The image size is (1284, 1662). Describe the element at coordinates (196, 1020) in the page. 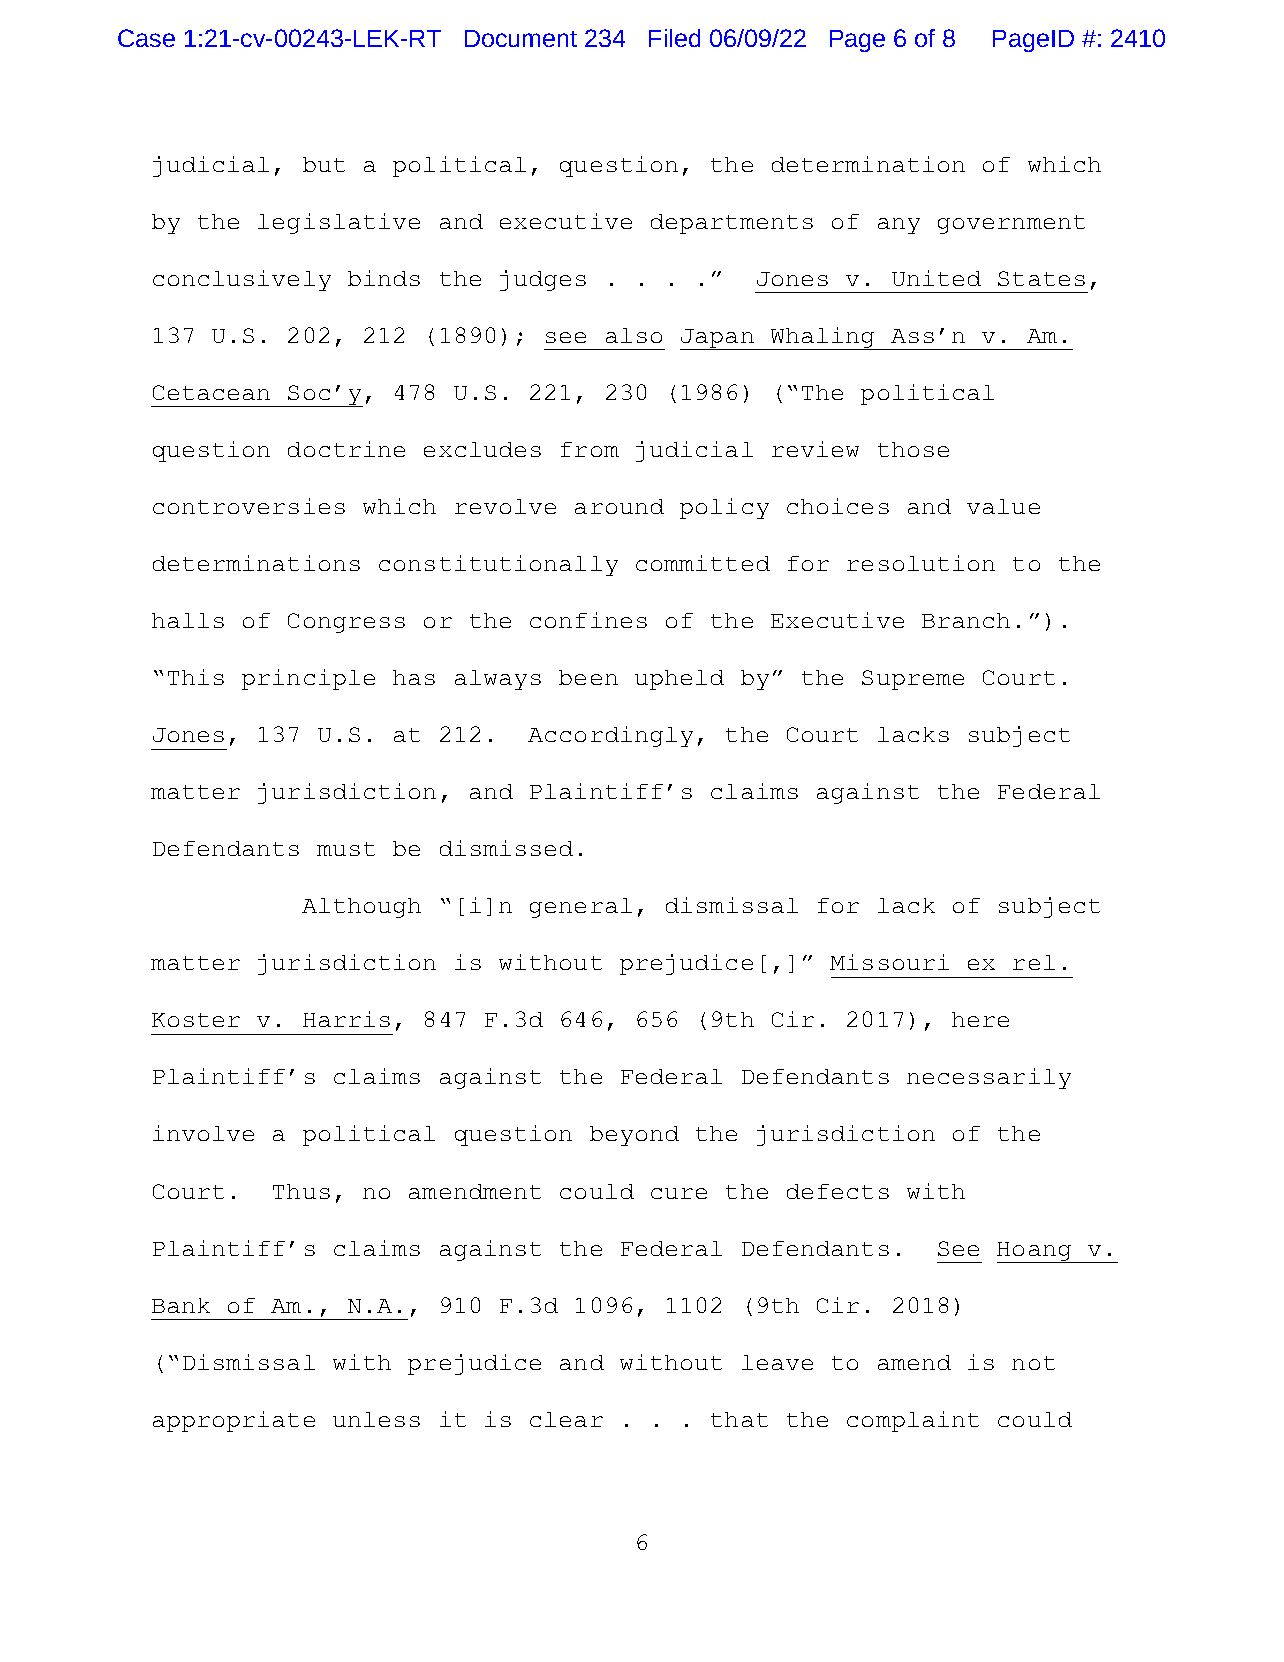

I see `Koster` at that location.
